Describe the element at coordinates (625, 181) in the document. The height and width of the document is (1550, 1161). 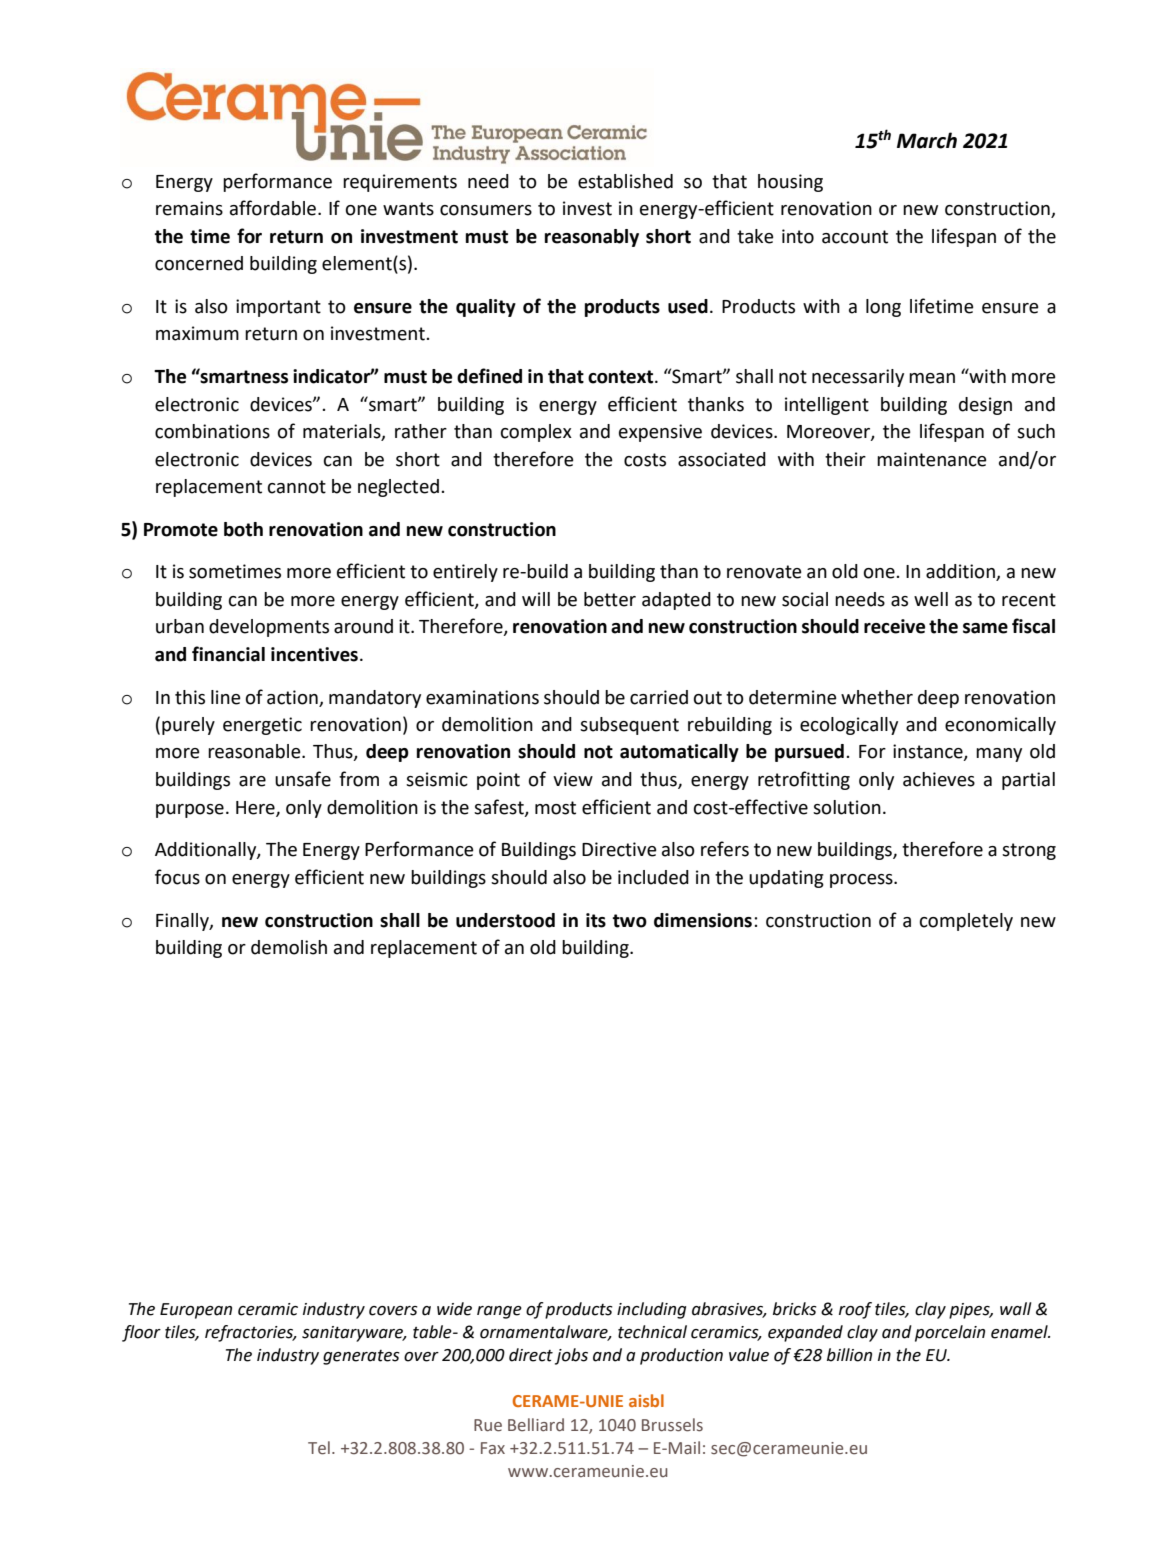
I see `established` at that location.
